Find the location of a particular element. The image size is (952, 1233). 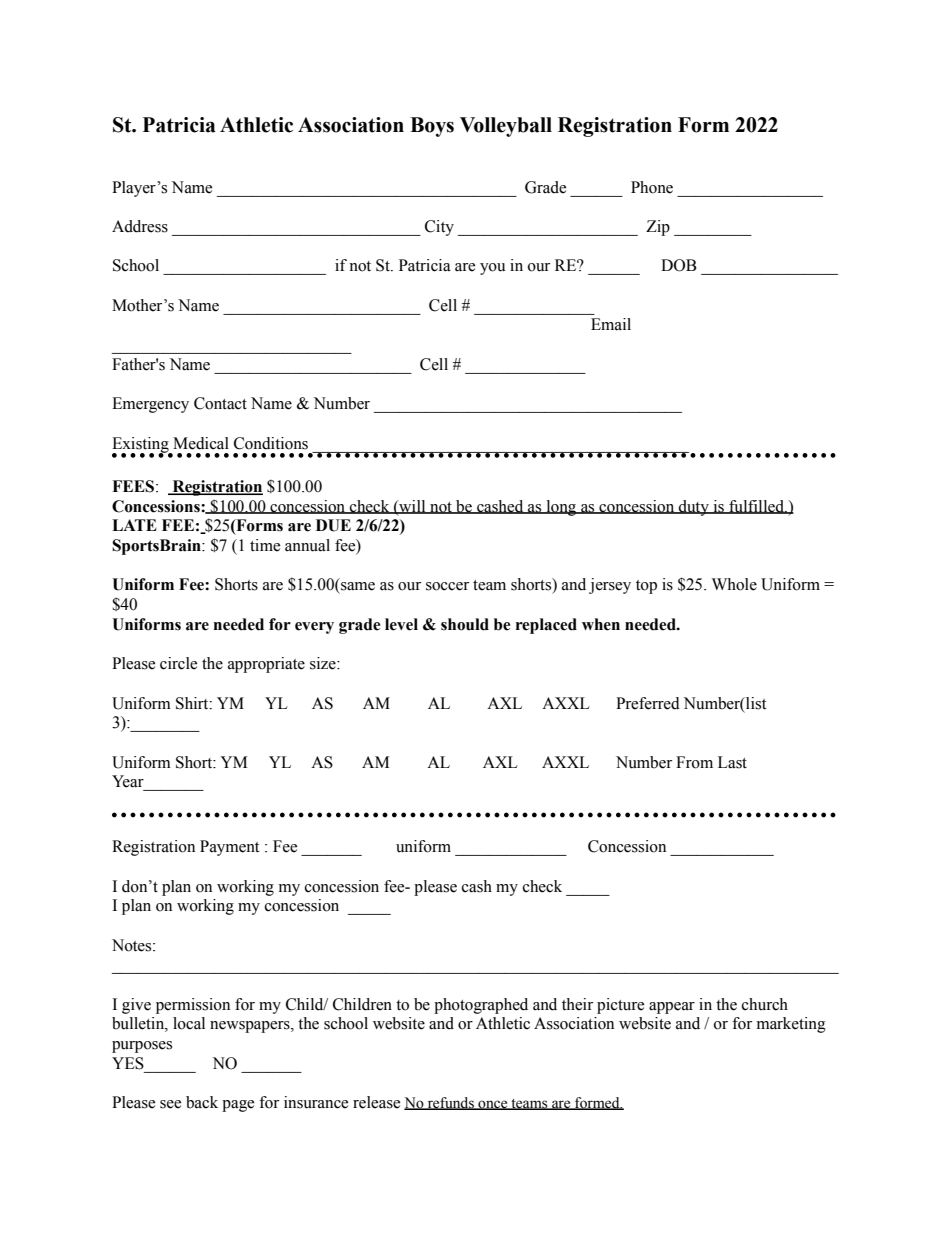

Address is located at coordinates (140, 226).
